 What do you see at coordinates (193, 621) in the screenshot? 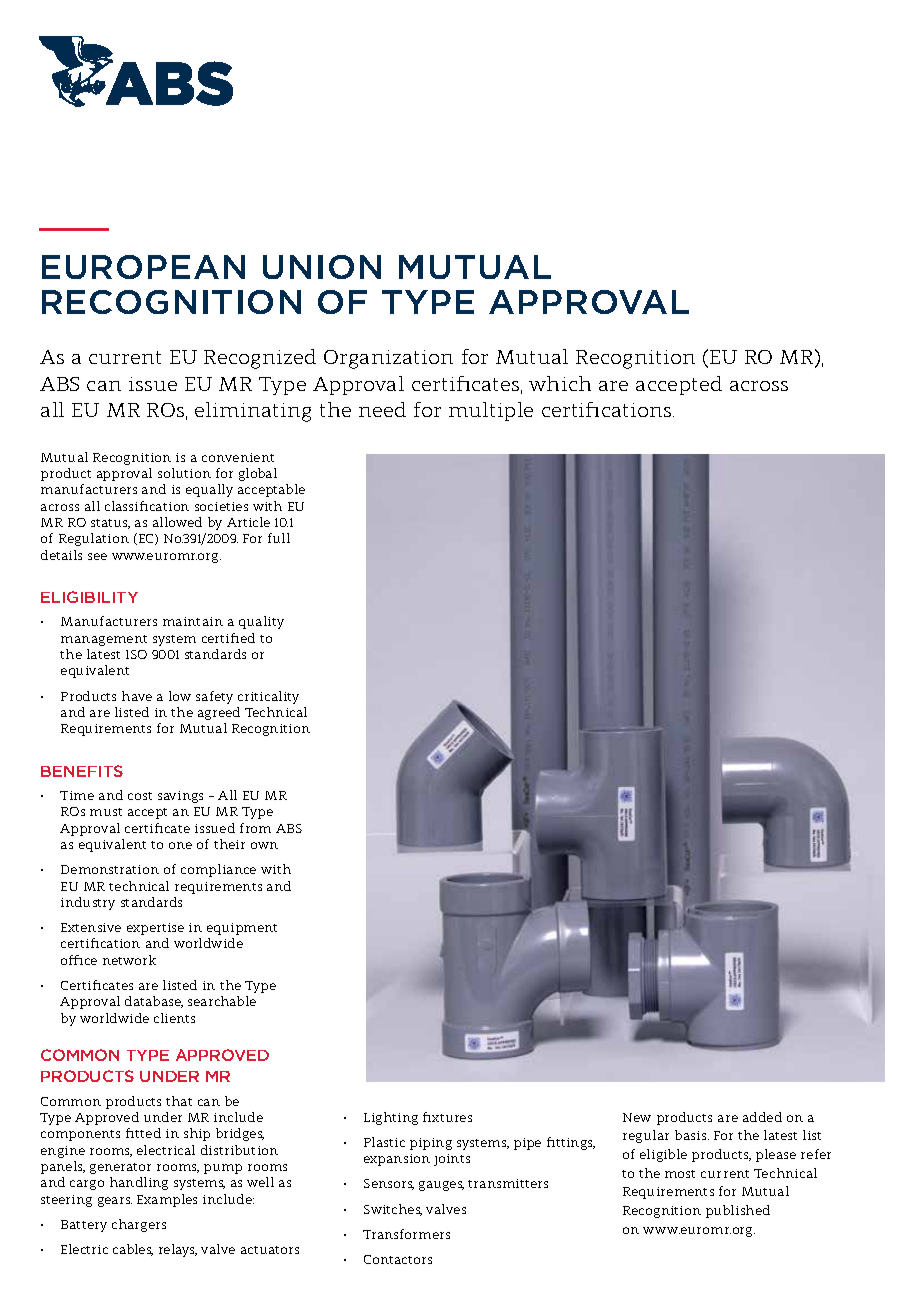
I see `maintain` at bounding box center [193, 621].
